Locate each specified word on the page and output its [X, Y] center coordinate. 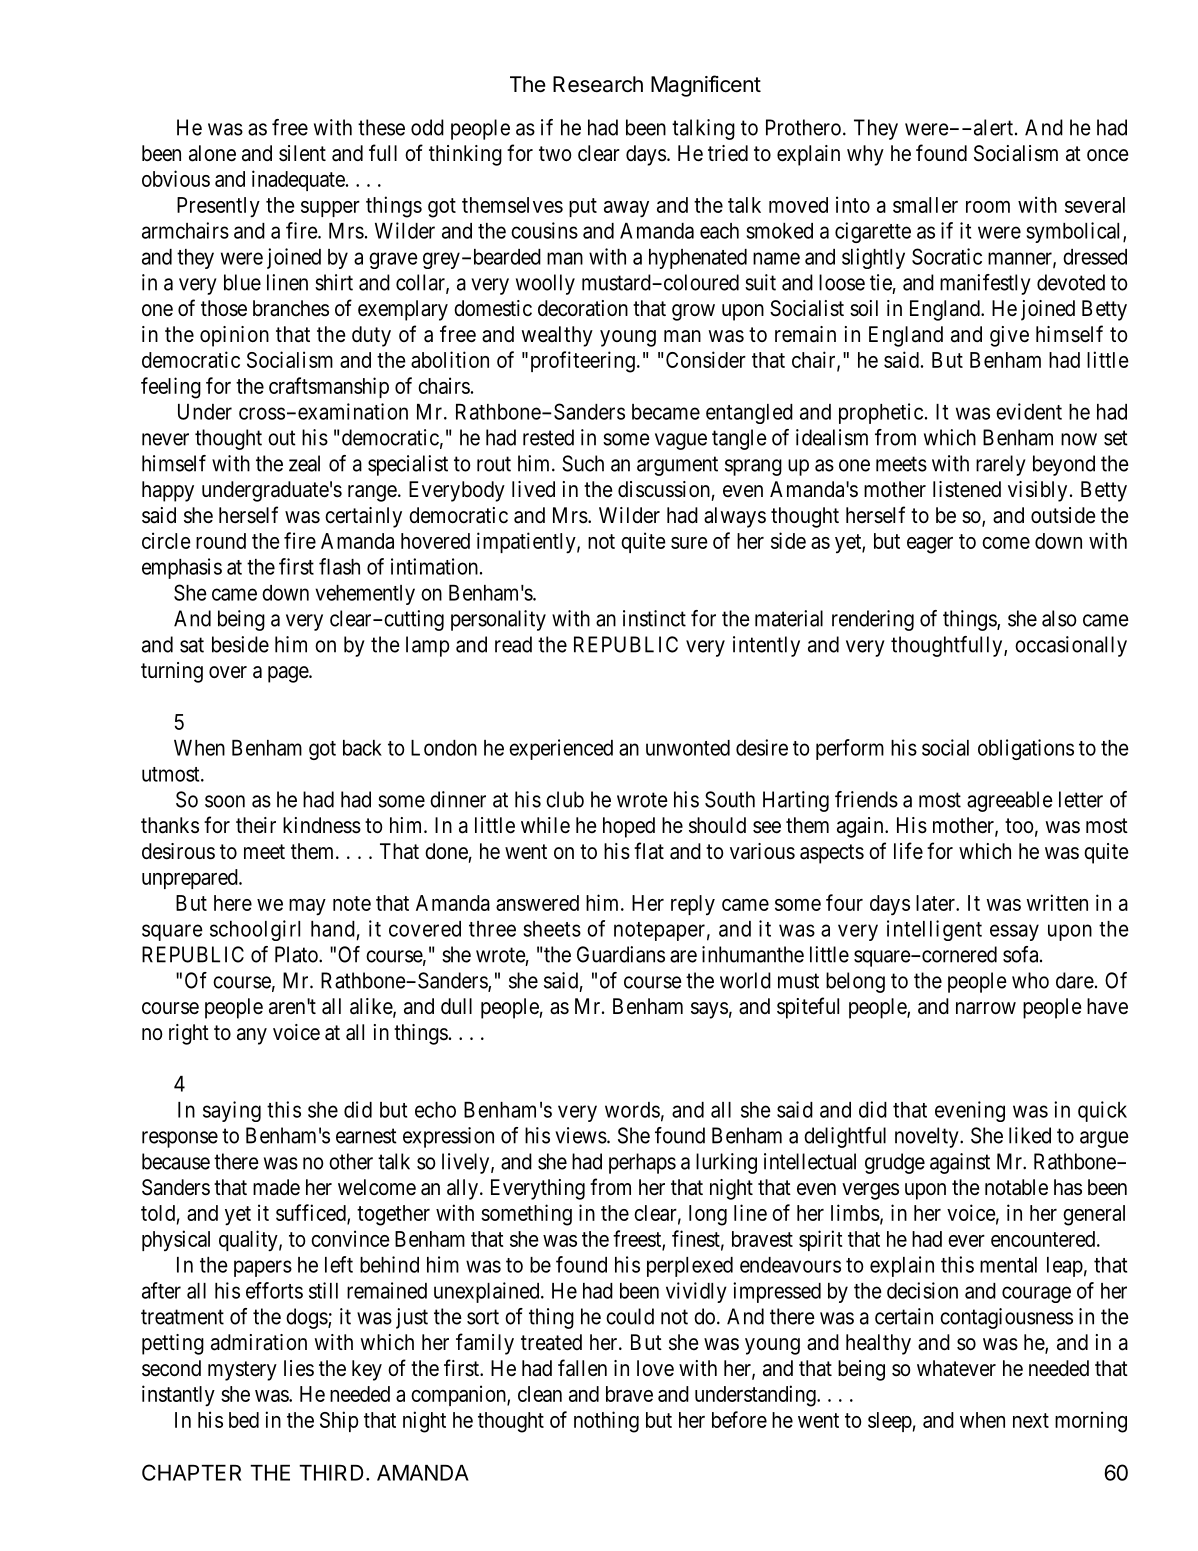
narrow [986, 1008]
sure [689, 543]
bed [244, 1420]
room [988, 207]
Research [598, 84]
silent [302, 153]
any [252, 1036]
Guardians [621, 954]
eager [930, 545]
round [221, 541]
